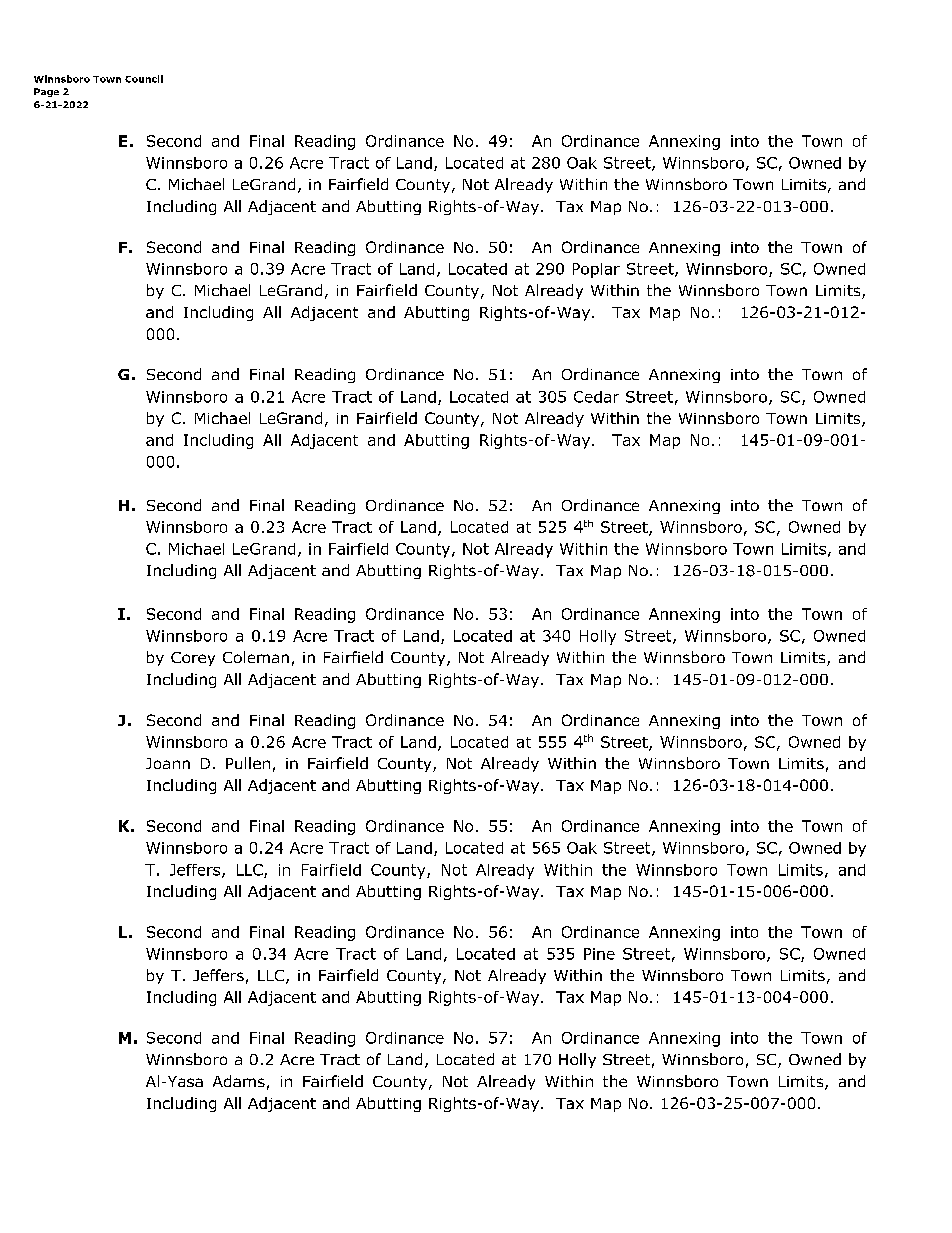 The height and width of the page is (1233, 952). I want to click on Coleman, so click(256, 657).
